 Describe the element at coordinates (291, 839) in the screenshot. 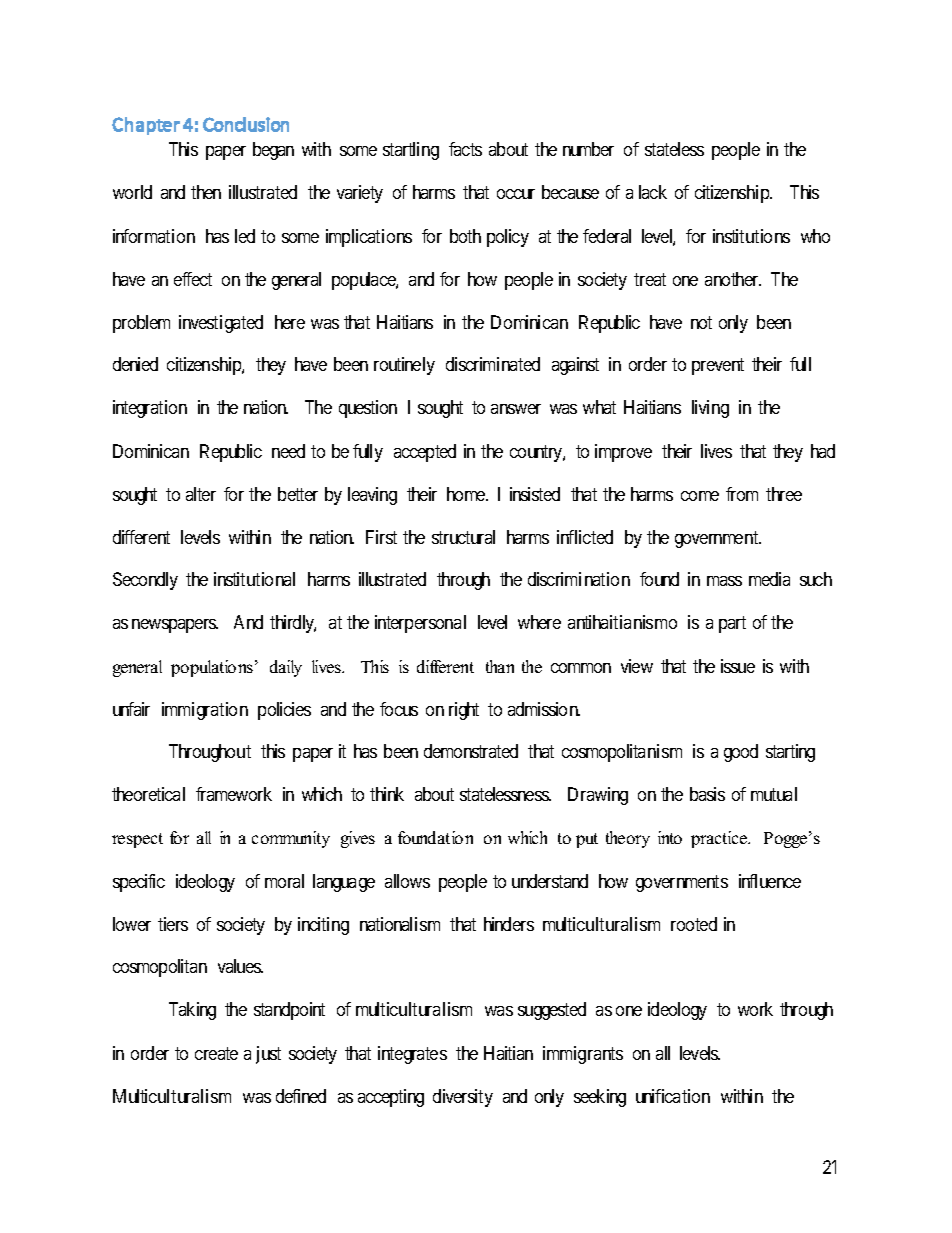

I see `community` at that location.
